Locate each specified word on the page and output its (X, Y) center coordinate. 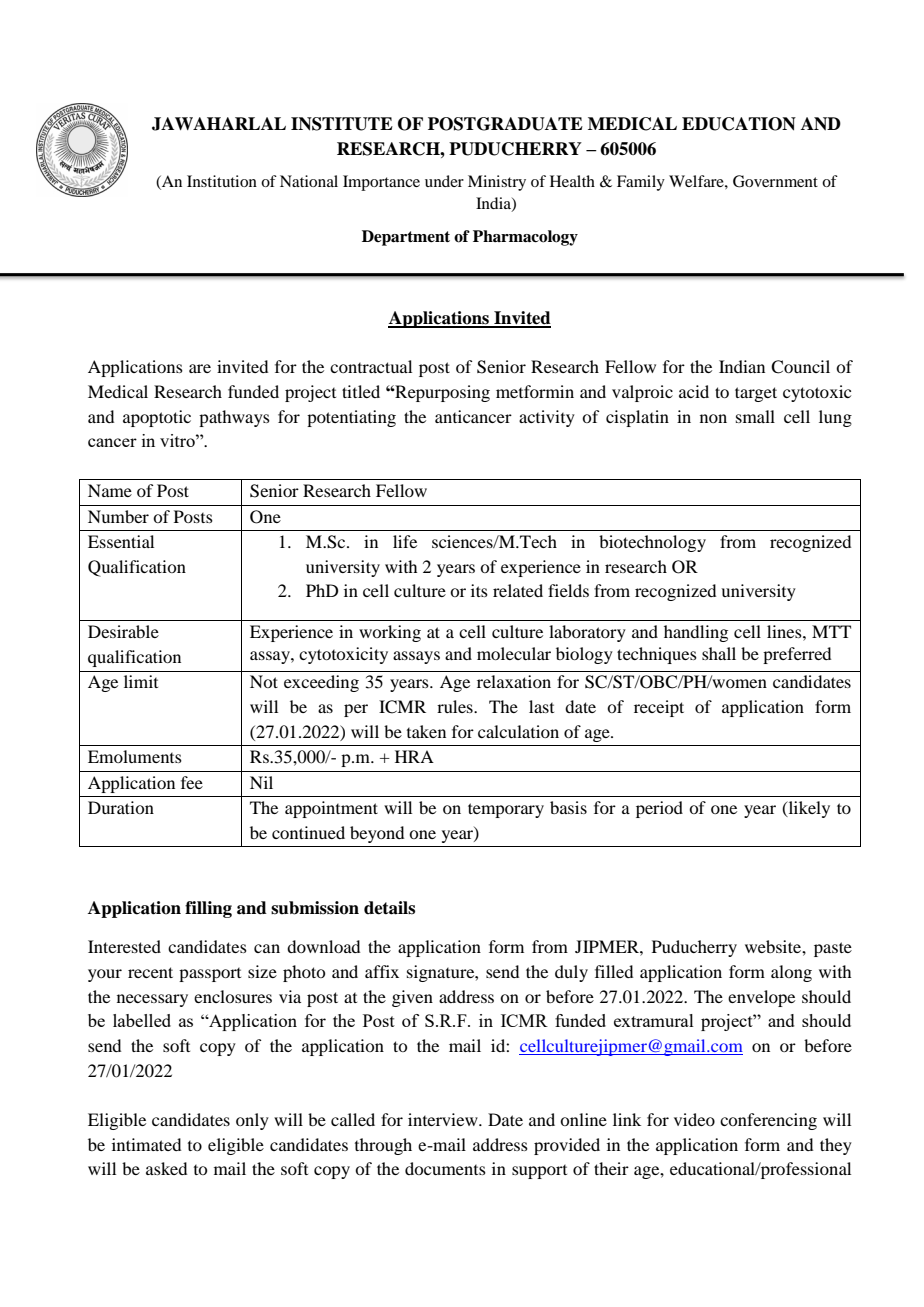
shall (719, 653)
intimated (146, 1144)
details (389, 908)
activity (547, 418)
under (444, 181)
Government (775, 181)
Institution (222, 181)
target (756, 394)
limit (141, 681)
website (774, 946)
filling (208, 909)
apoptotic (157, 418)
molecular (514, 653)
